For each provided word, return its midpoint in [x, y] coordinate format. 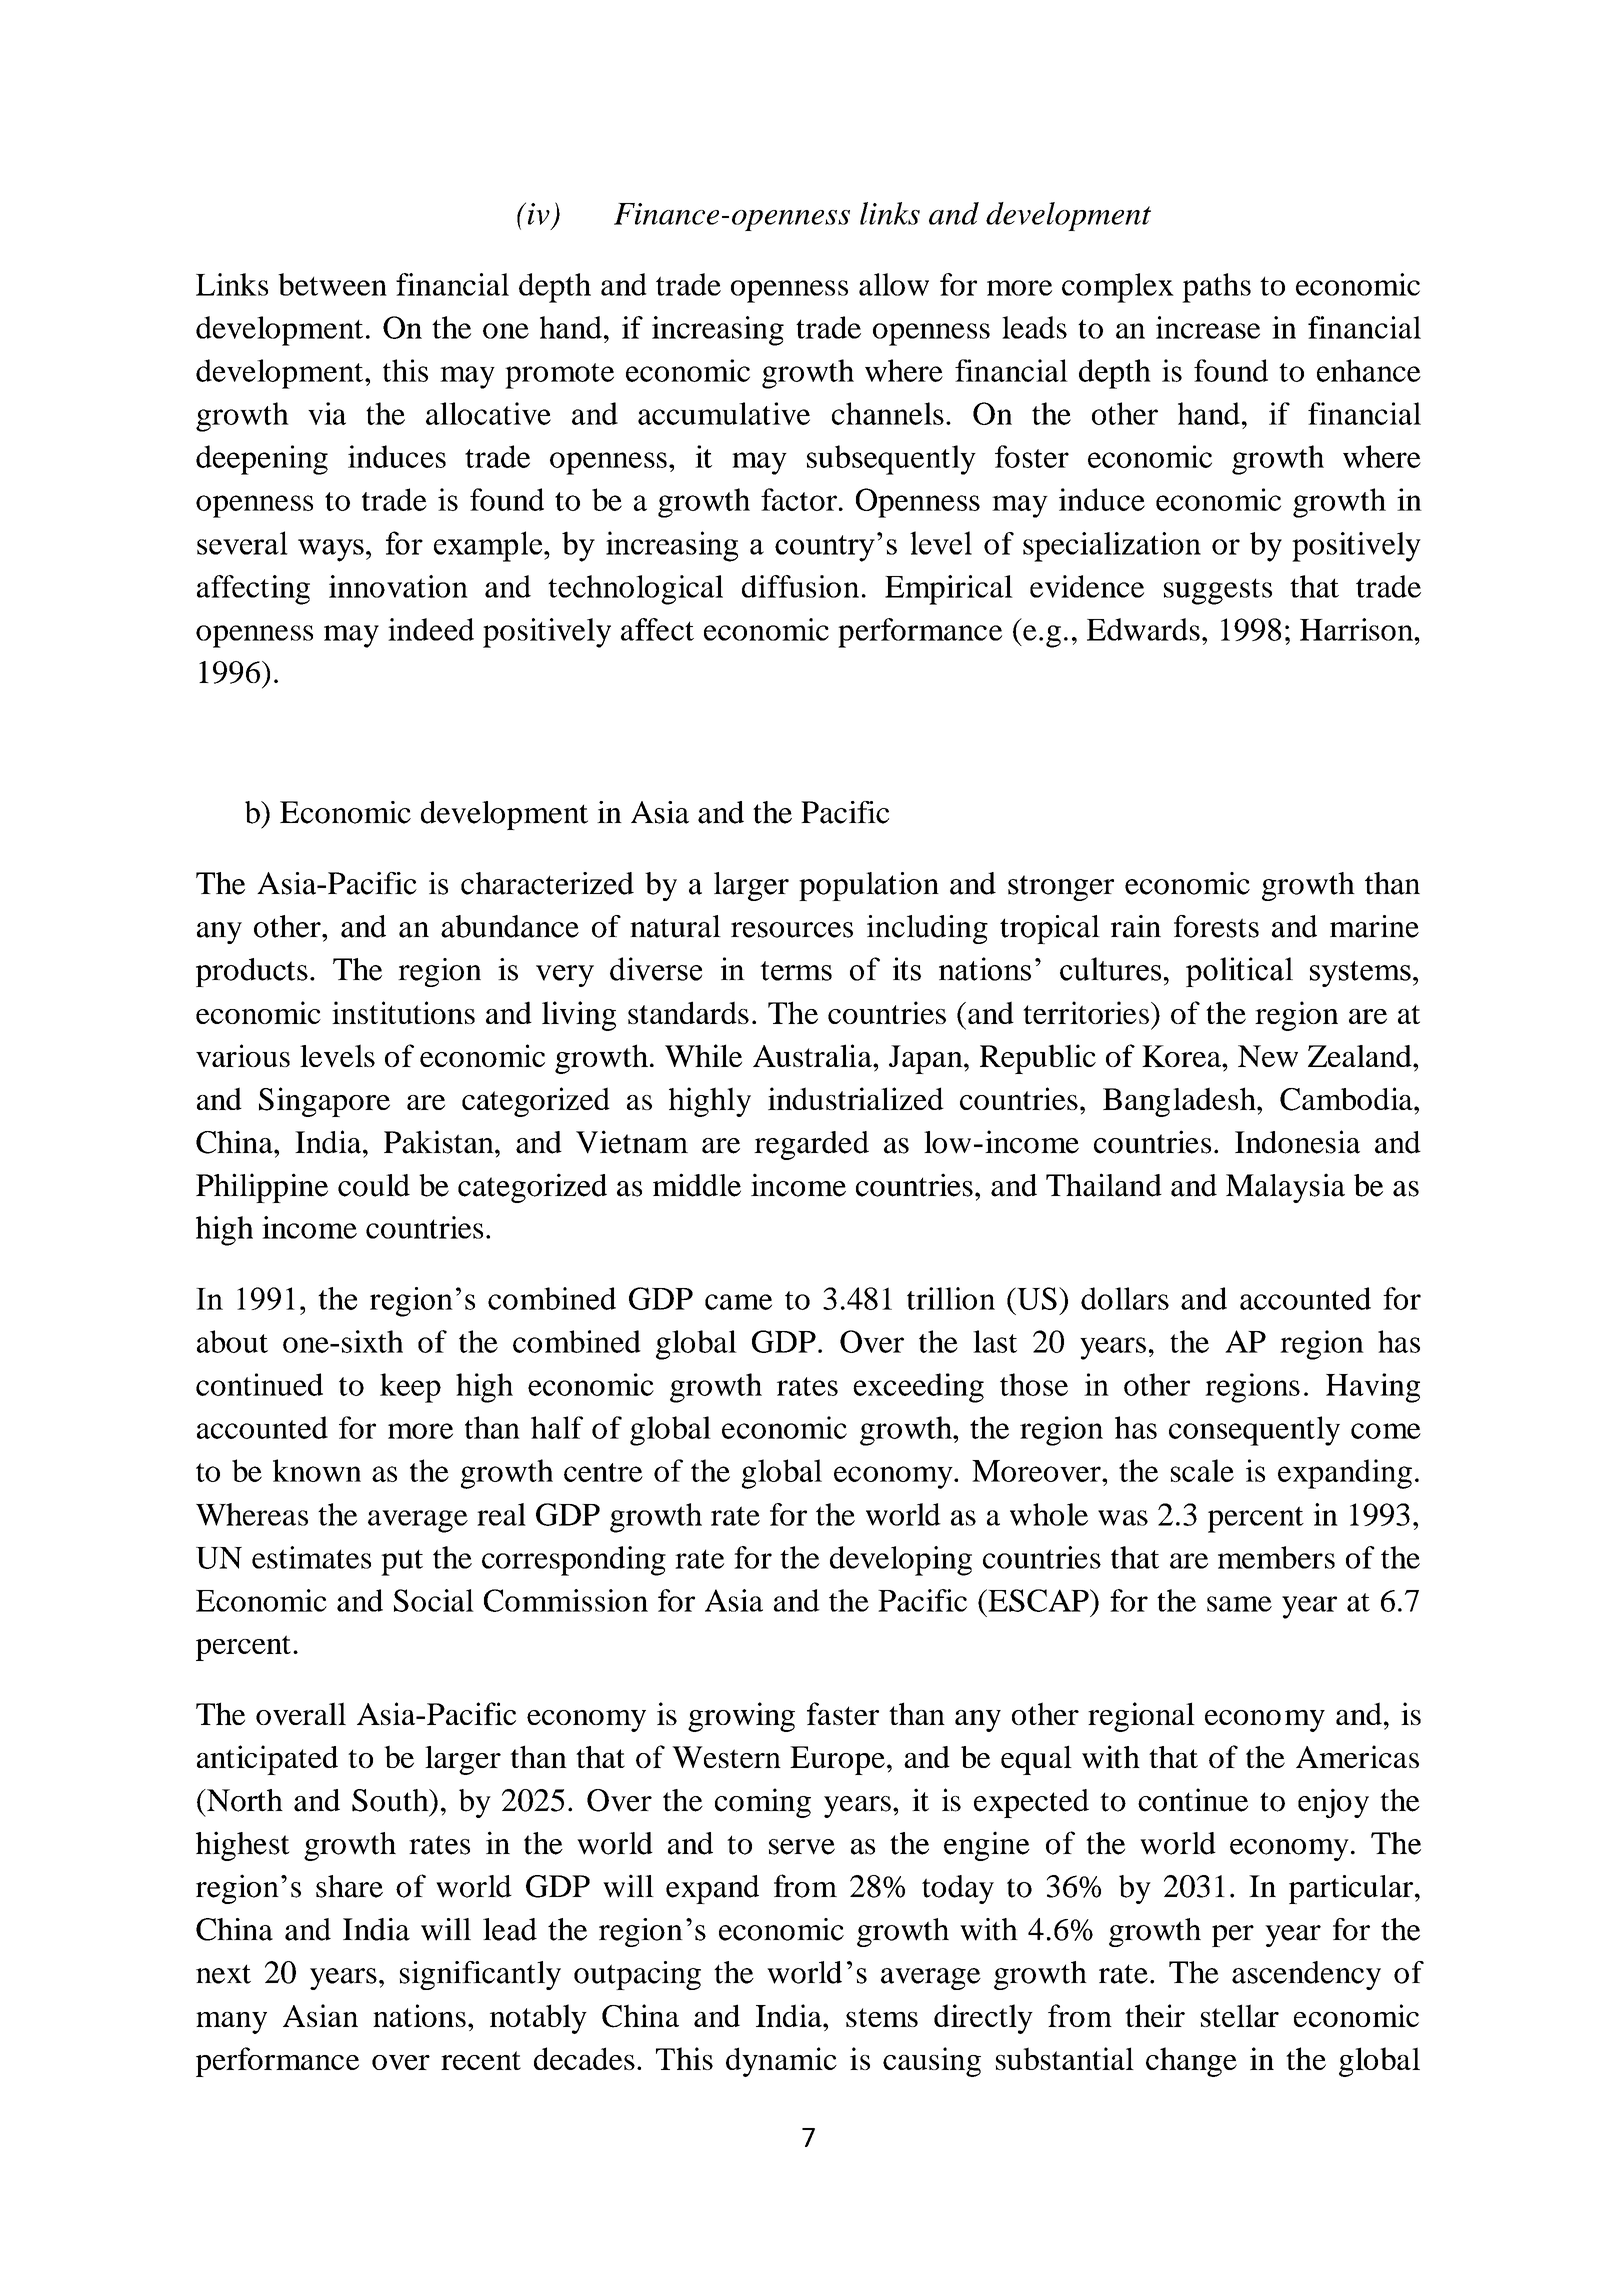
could [374, 1185]
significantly [480, 1975]
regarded [811, 1145]
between [332, 284]
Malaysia [1285, 1188]
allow [894, 284]
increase [1208, 327]
